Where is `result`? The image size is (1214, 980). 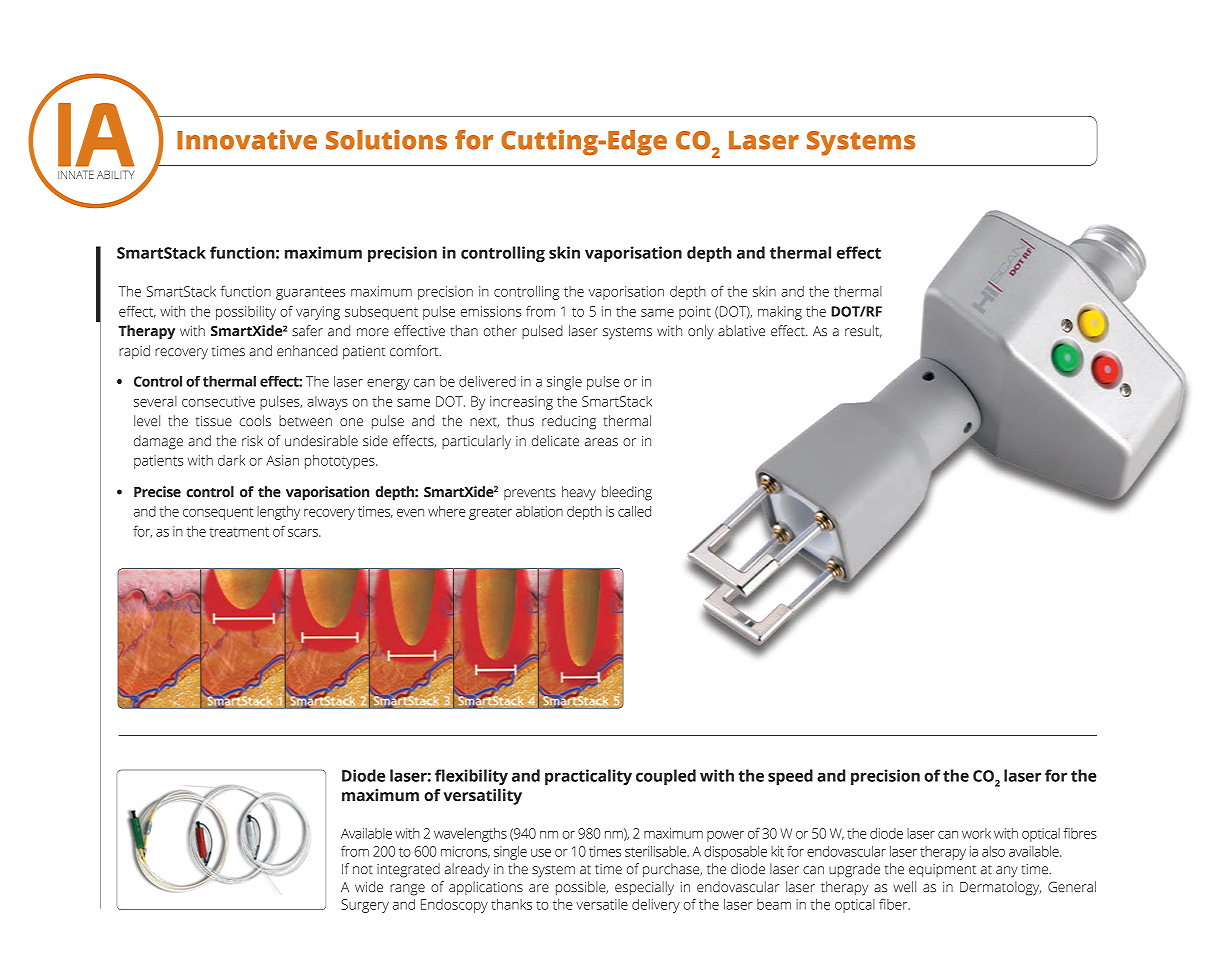
result is located at coordinates (863, 331).
